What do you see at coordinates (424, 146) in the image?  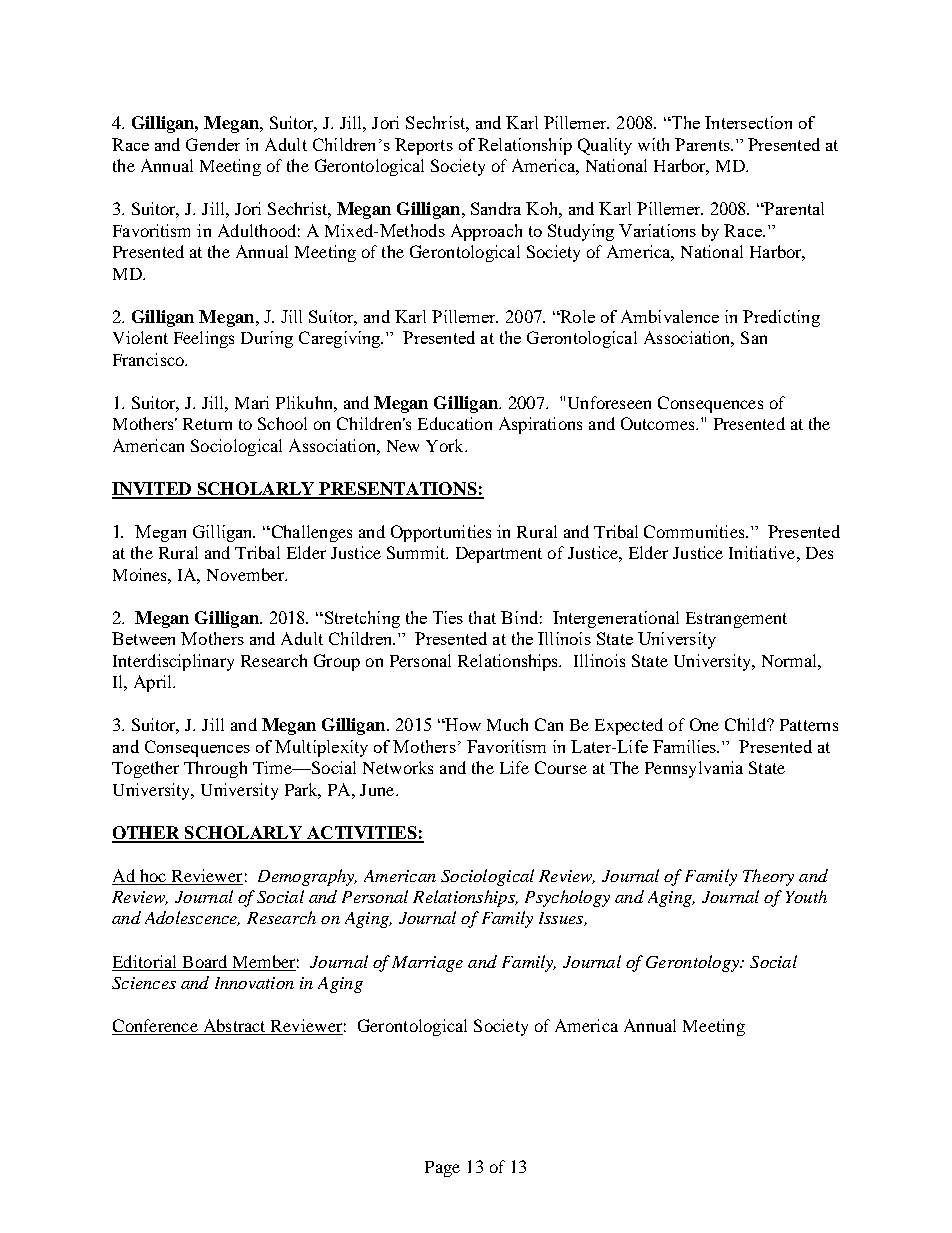 I see `Reports` at bounding box center [424, 146].
